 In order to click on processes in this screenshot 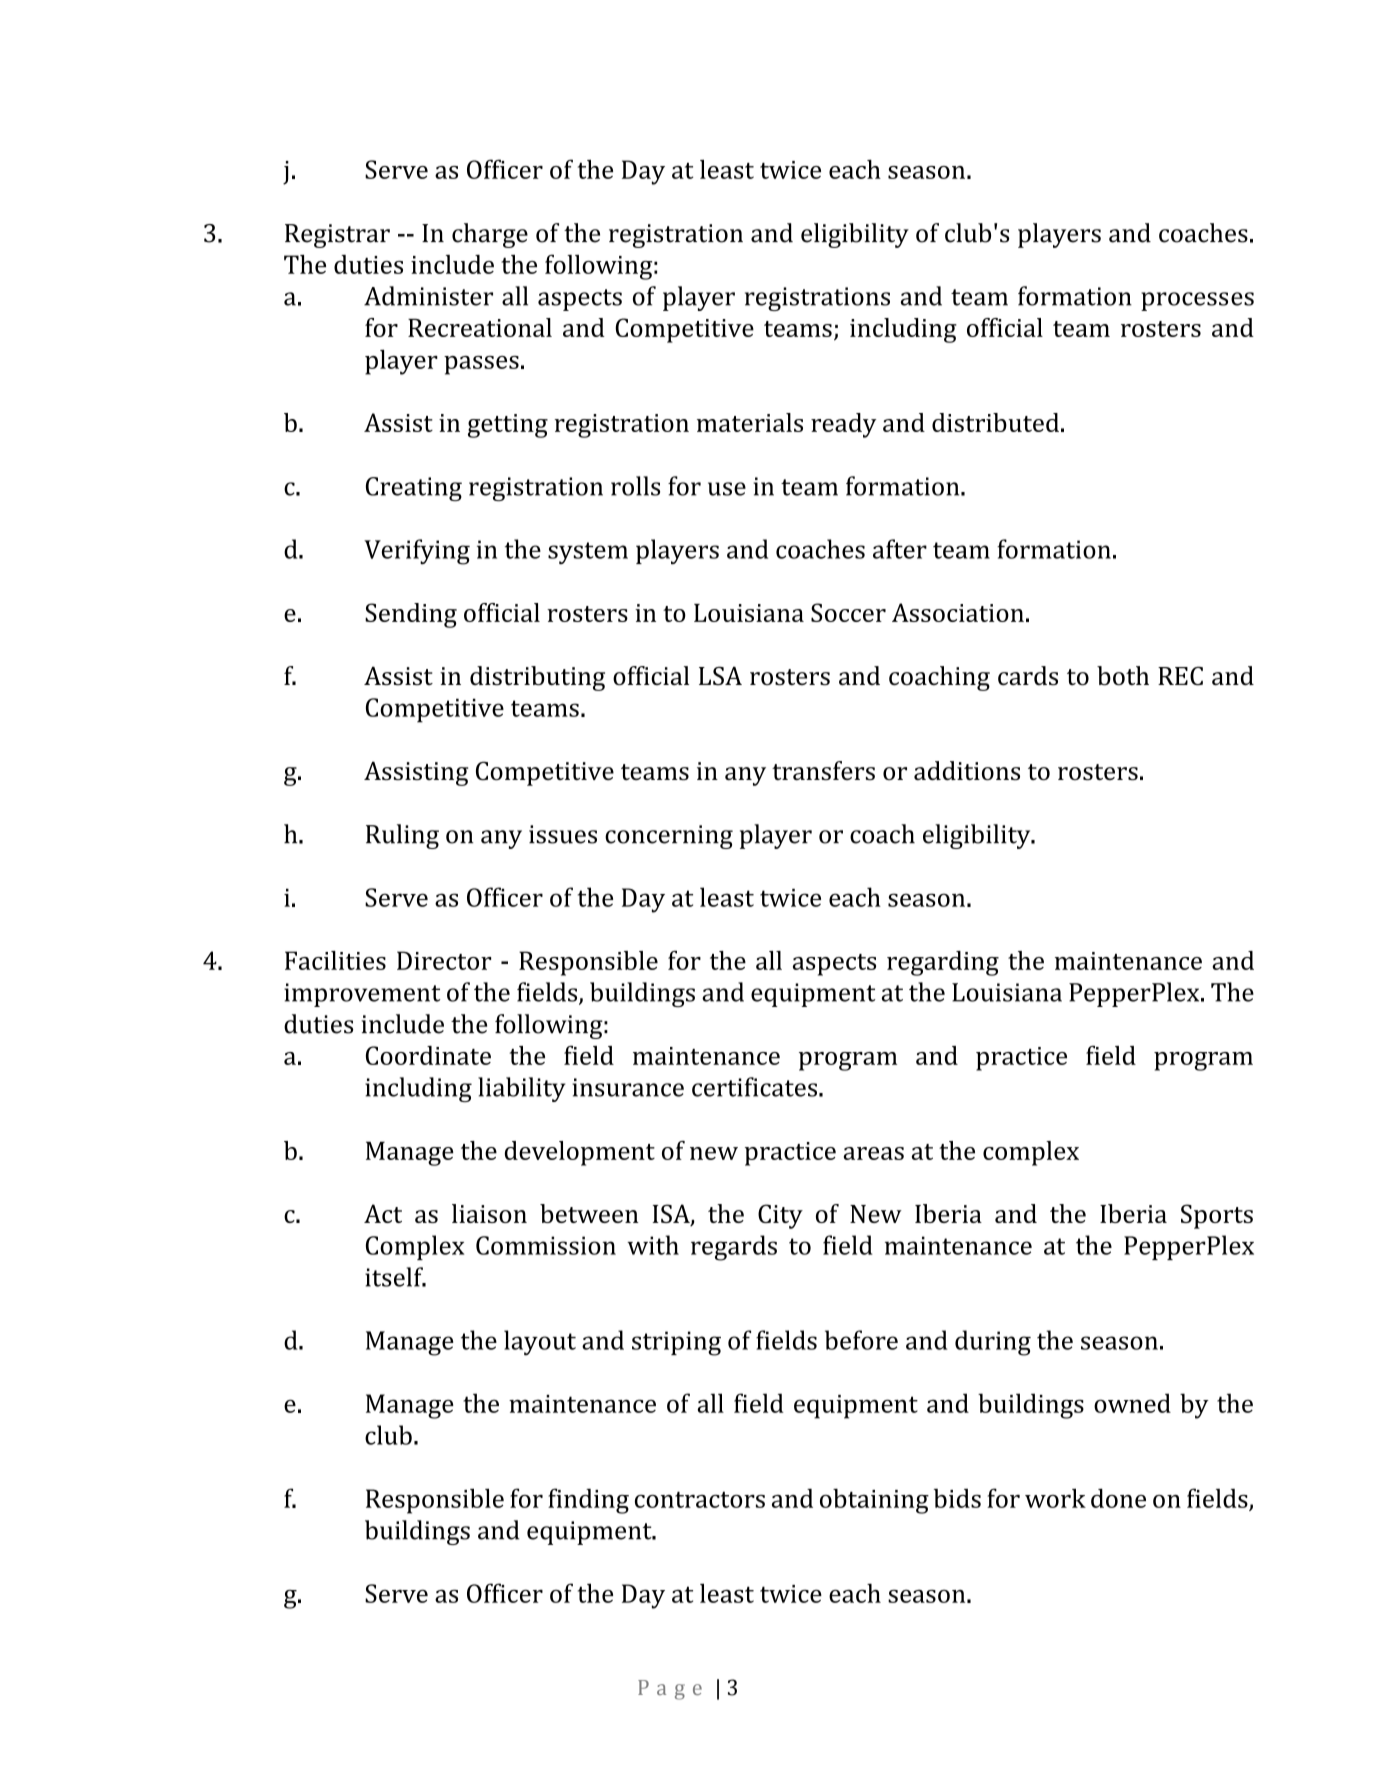, I will do `click(1197, 301)`.
